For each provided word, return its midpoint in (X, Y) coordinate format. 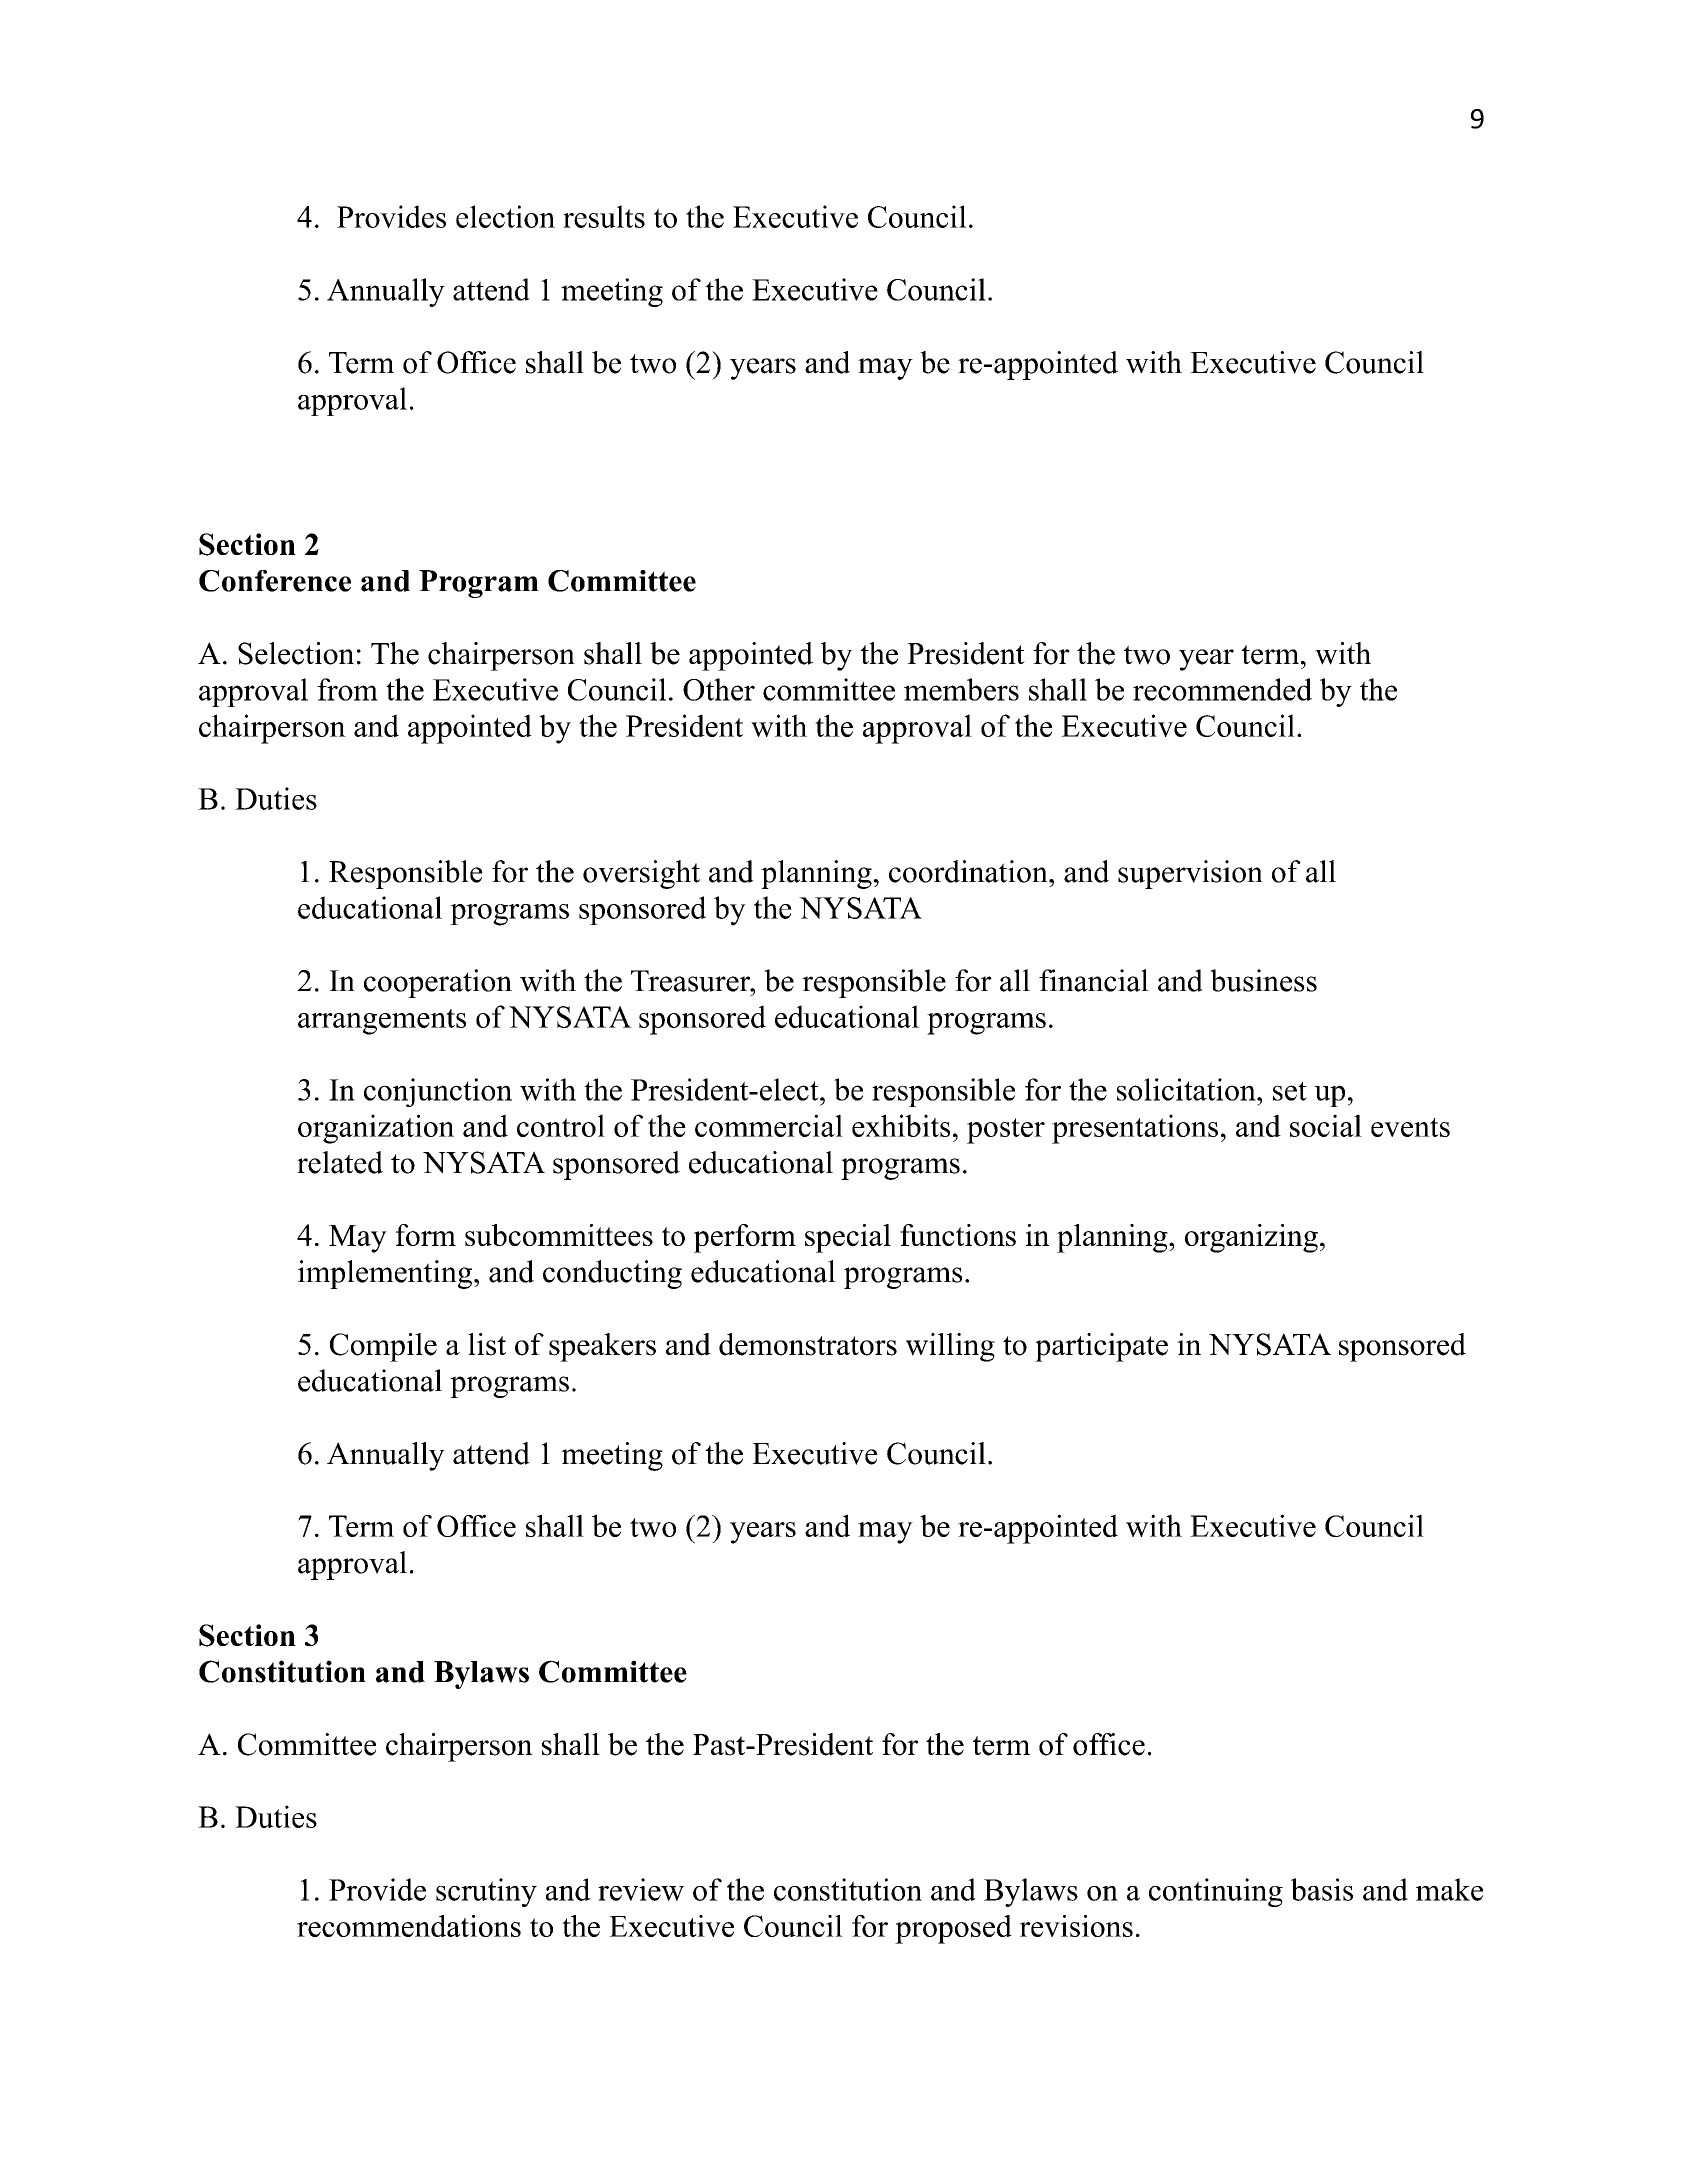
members (961, 689)
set (1290, 1091)
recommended (1222, 689)
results (604, 216)
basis (1322, 1889)
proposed (953, 1929)
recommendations (409, 1926)
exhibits (901, 1125)
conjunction (438, 1092)
